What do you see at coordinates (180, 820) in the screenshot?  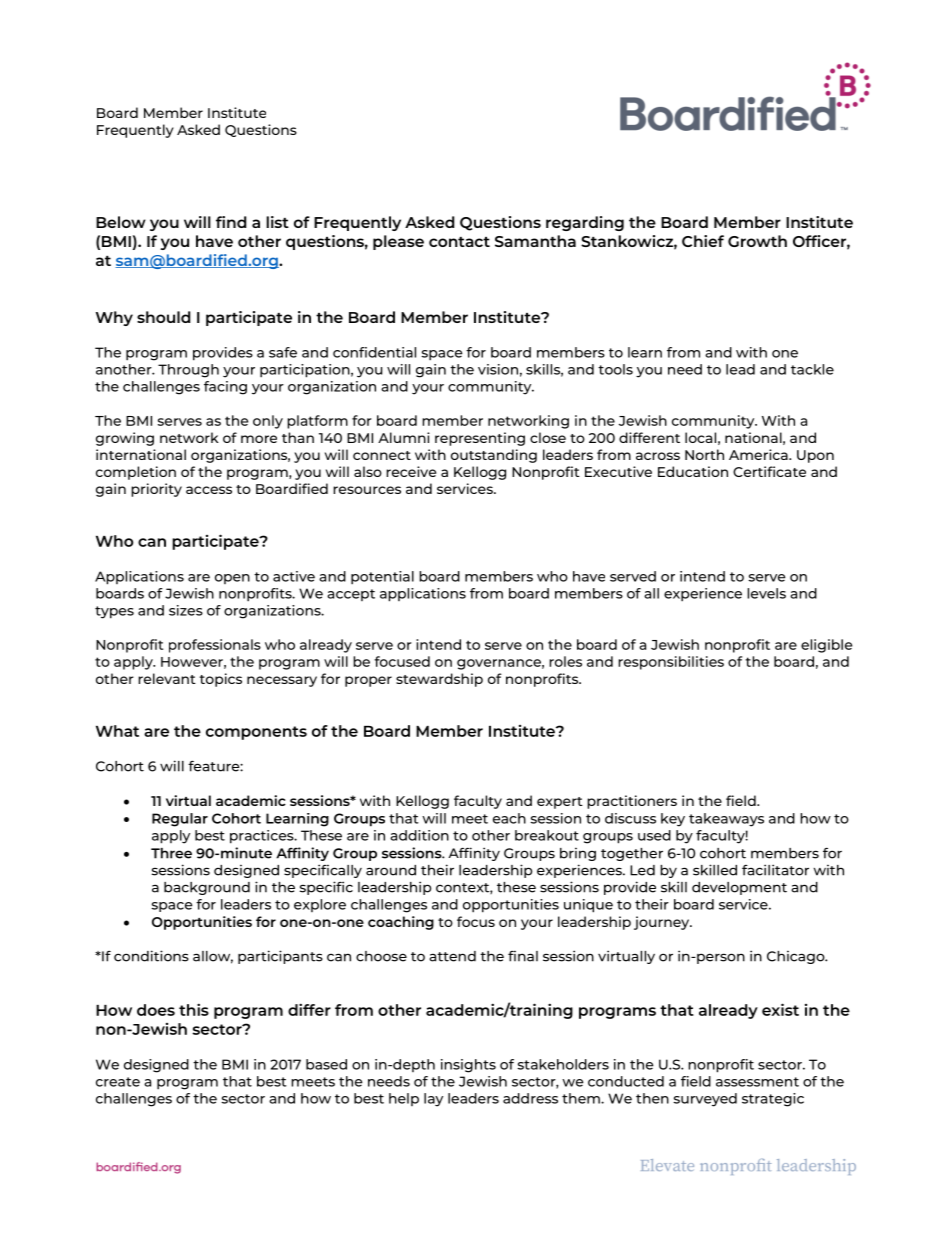 I see `Regular` at bounding box center [180, 820].
